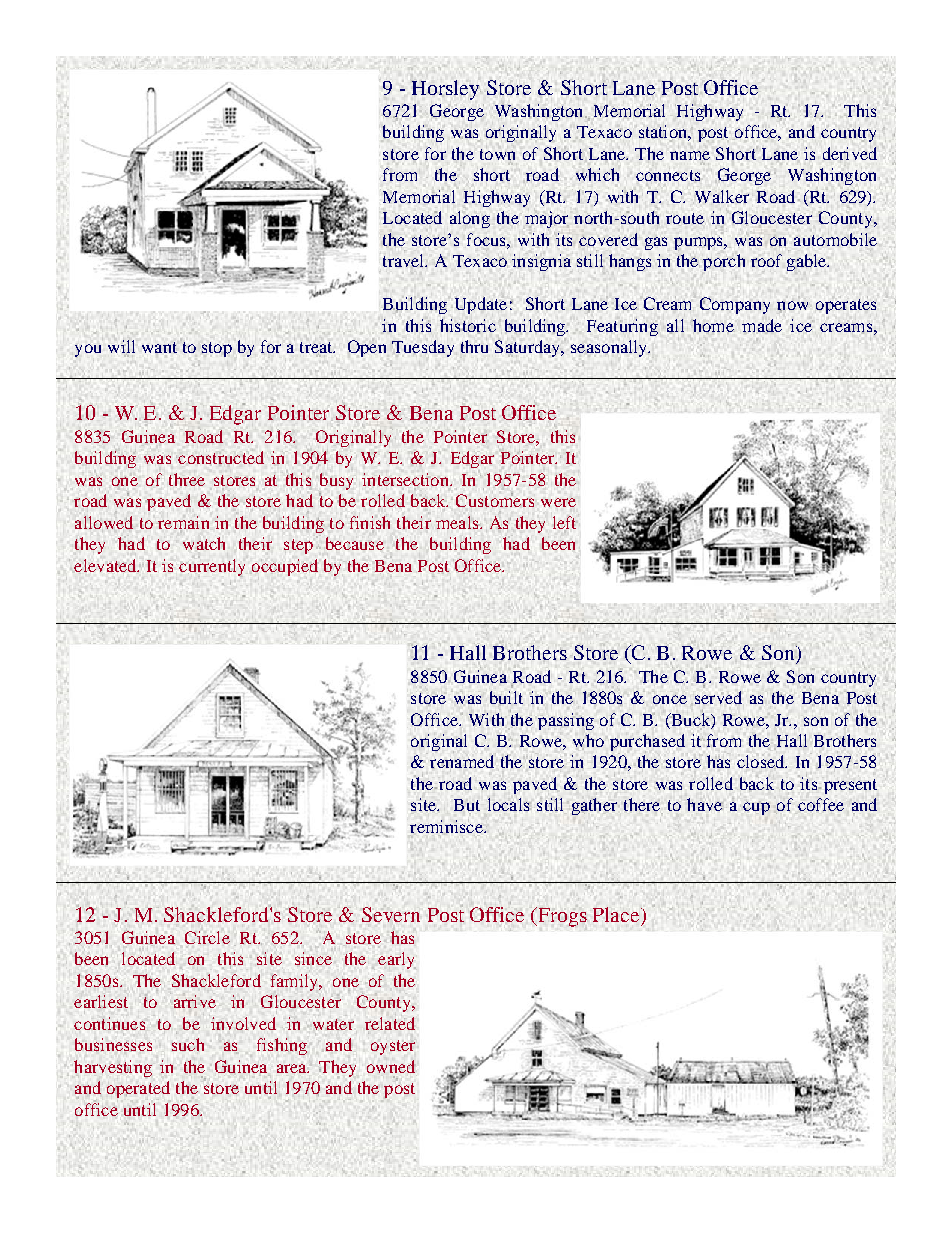 Image resolution: width=952 pixels, height=1233 pixels. I want to click on have, so click(704, 804).
